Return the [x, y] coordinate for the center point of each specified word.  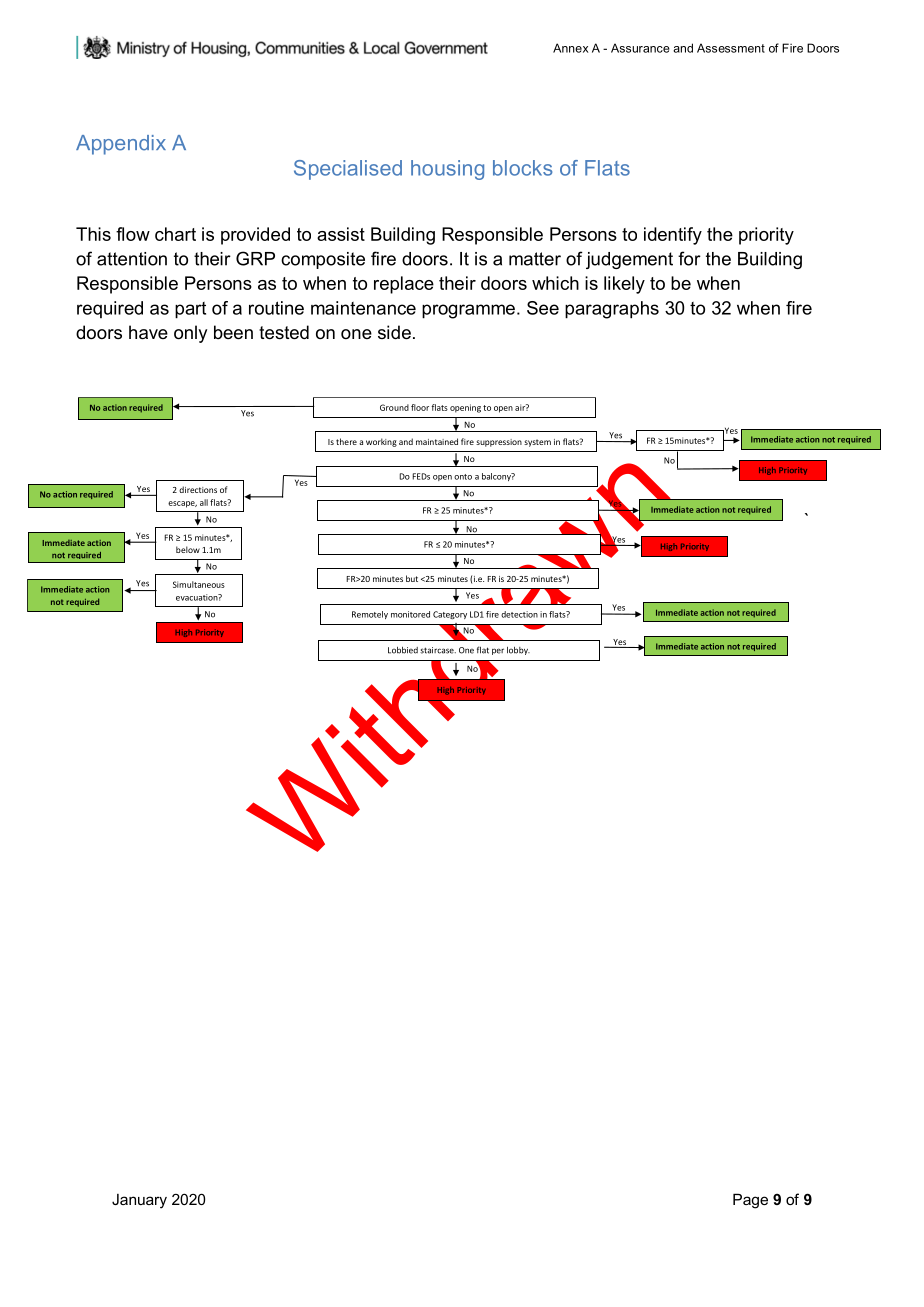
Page [750, 1201]
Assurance [640, 48]
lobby [518, 651]
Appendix [121, 145]
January [139, 1201]
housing [447, 170]
